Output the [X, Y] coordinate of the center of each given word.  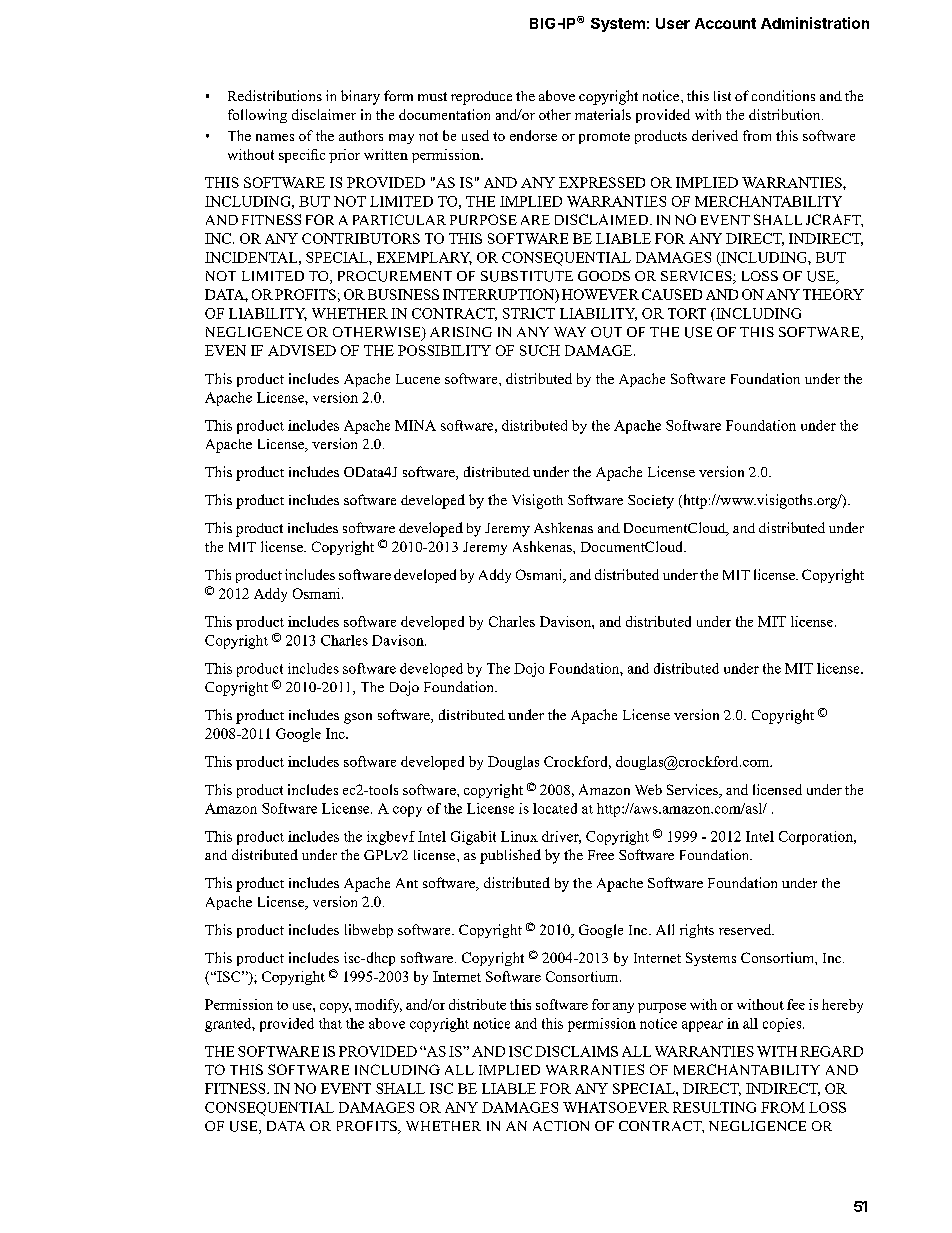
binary [360, 97]
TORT [687, 313]
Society [651, 502]
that [330, 1023]
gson [358, 718]
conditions [783, 95]
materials [603, 114]
